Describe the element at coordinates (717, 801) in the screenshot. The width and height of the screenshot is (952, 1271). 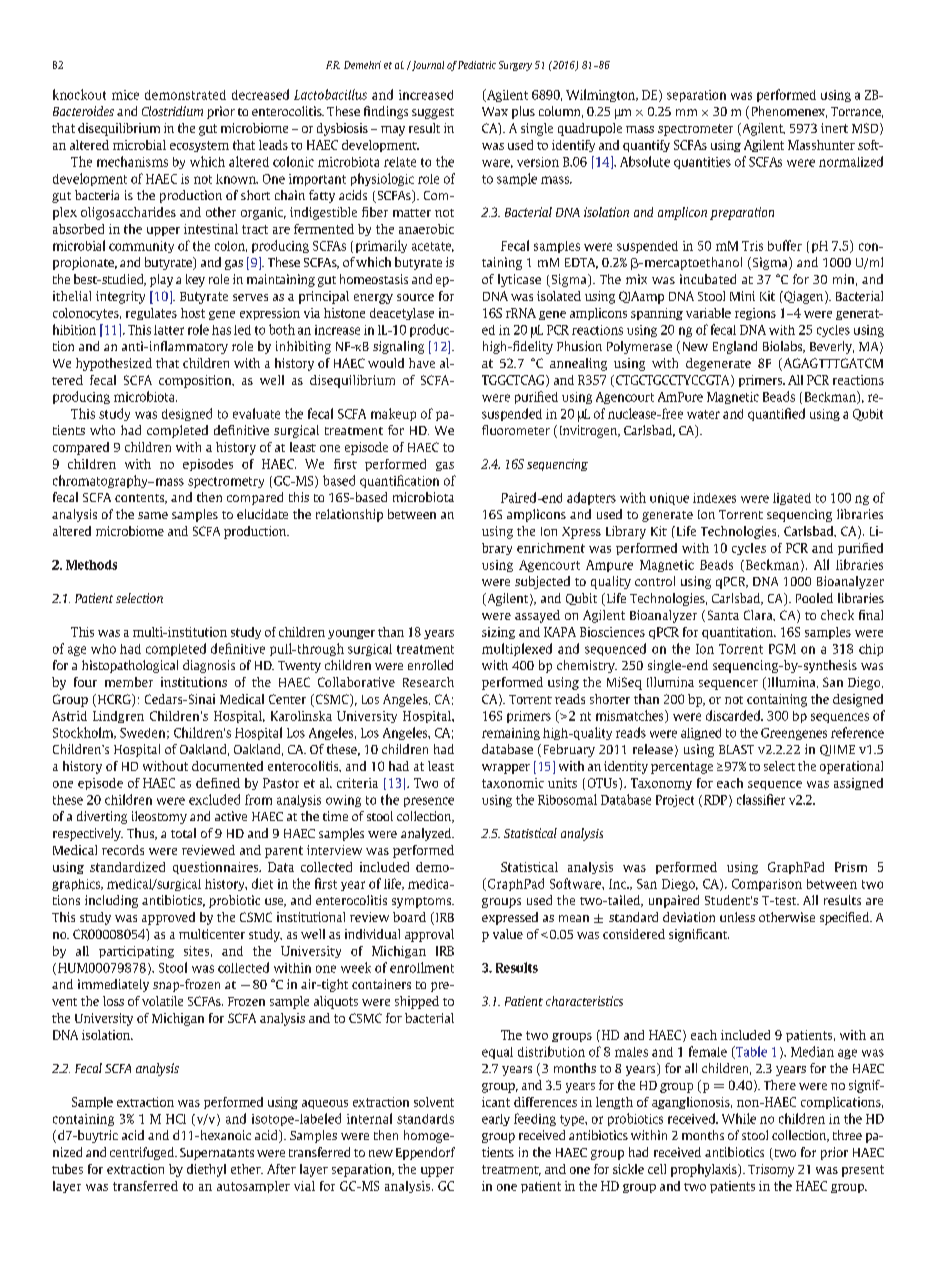
I see `RDP` at that location.
